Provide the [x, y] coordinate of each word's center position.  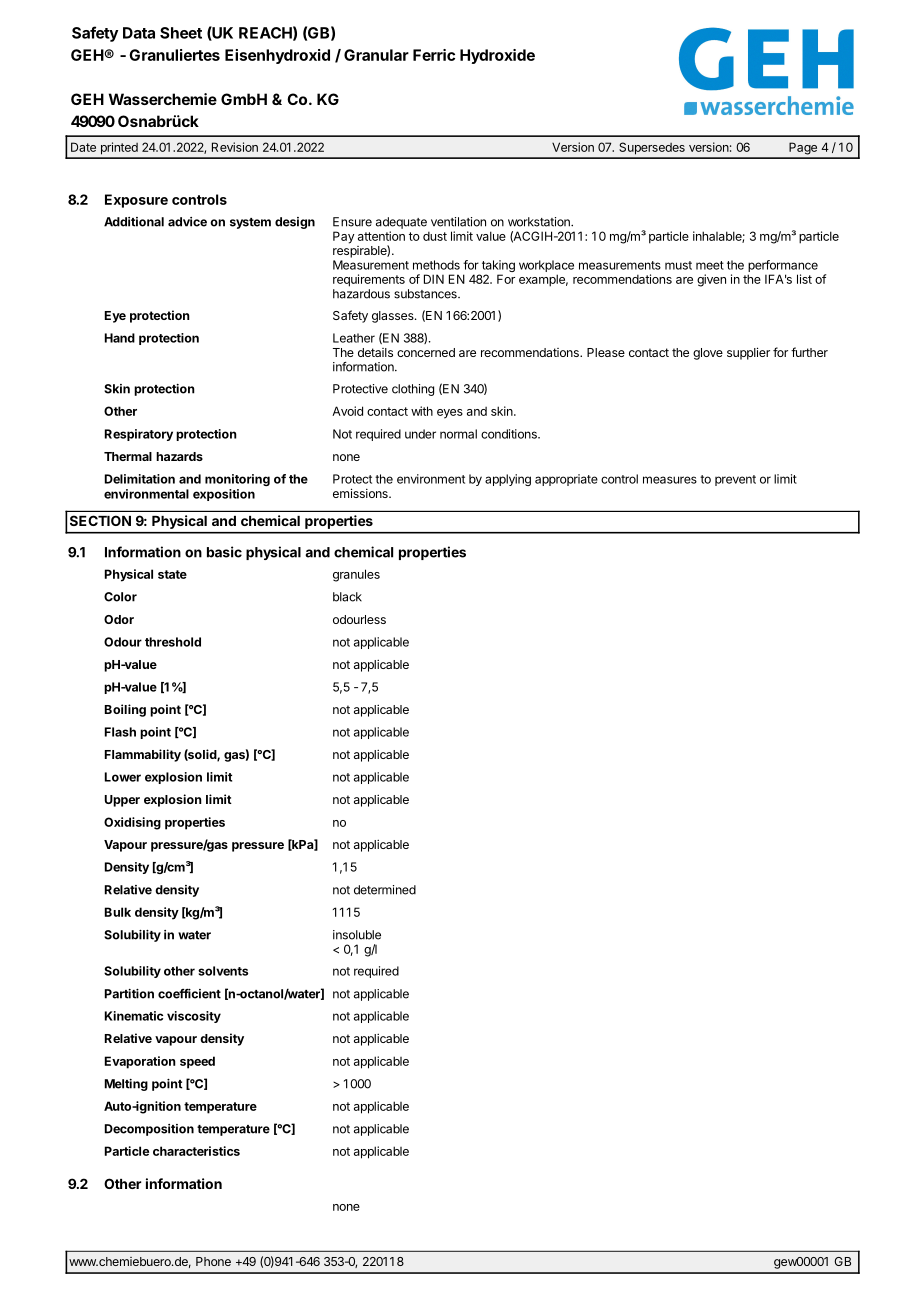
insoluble [357, 935]
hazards [179, 456]
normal [458, 434]
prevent [735, 480]
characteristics [196, 1151]
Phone [213, 1261]
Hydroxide [497, 56]
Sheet [181, 33]
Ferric [434, 55]
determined [385, 890]
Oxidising [132, 823]
